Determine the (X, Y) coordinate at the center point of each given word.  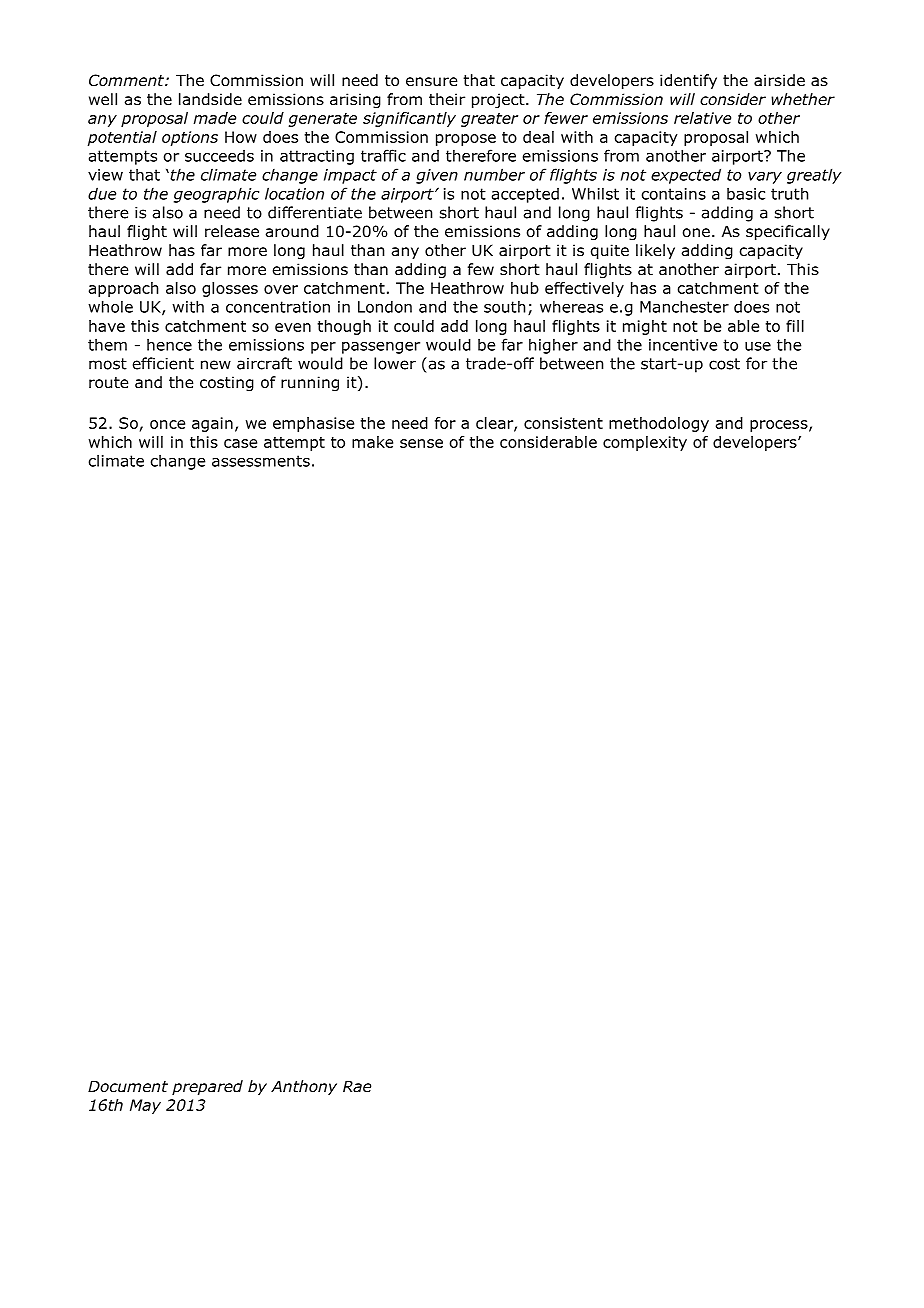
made (215, 118)
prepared (207, 1087)
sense (421, 443)
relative (702, 118)
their (447, 99)
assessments (261, 461)
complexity (645, 443)
